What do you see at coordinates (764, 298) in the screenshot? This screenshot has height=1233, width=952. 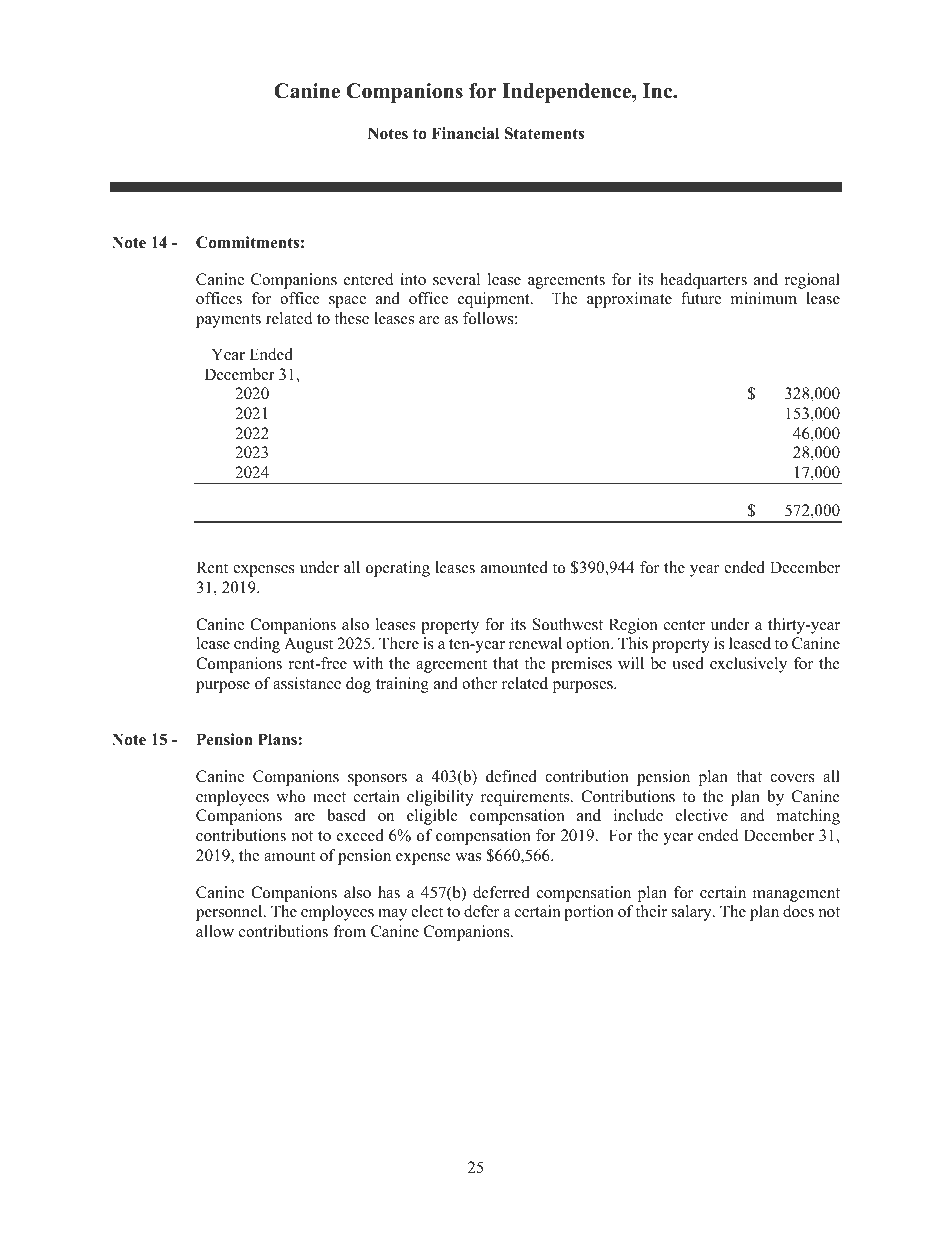 I see `minimum` at bounding box center [764, 298].
